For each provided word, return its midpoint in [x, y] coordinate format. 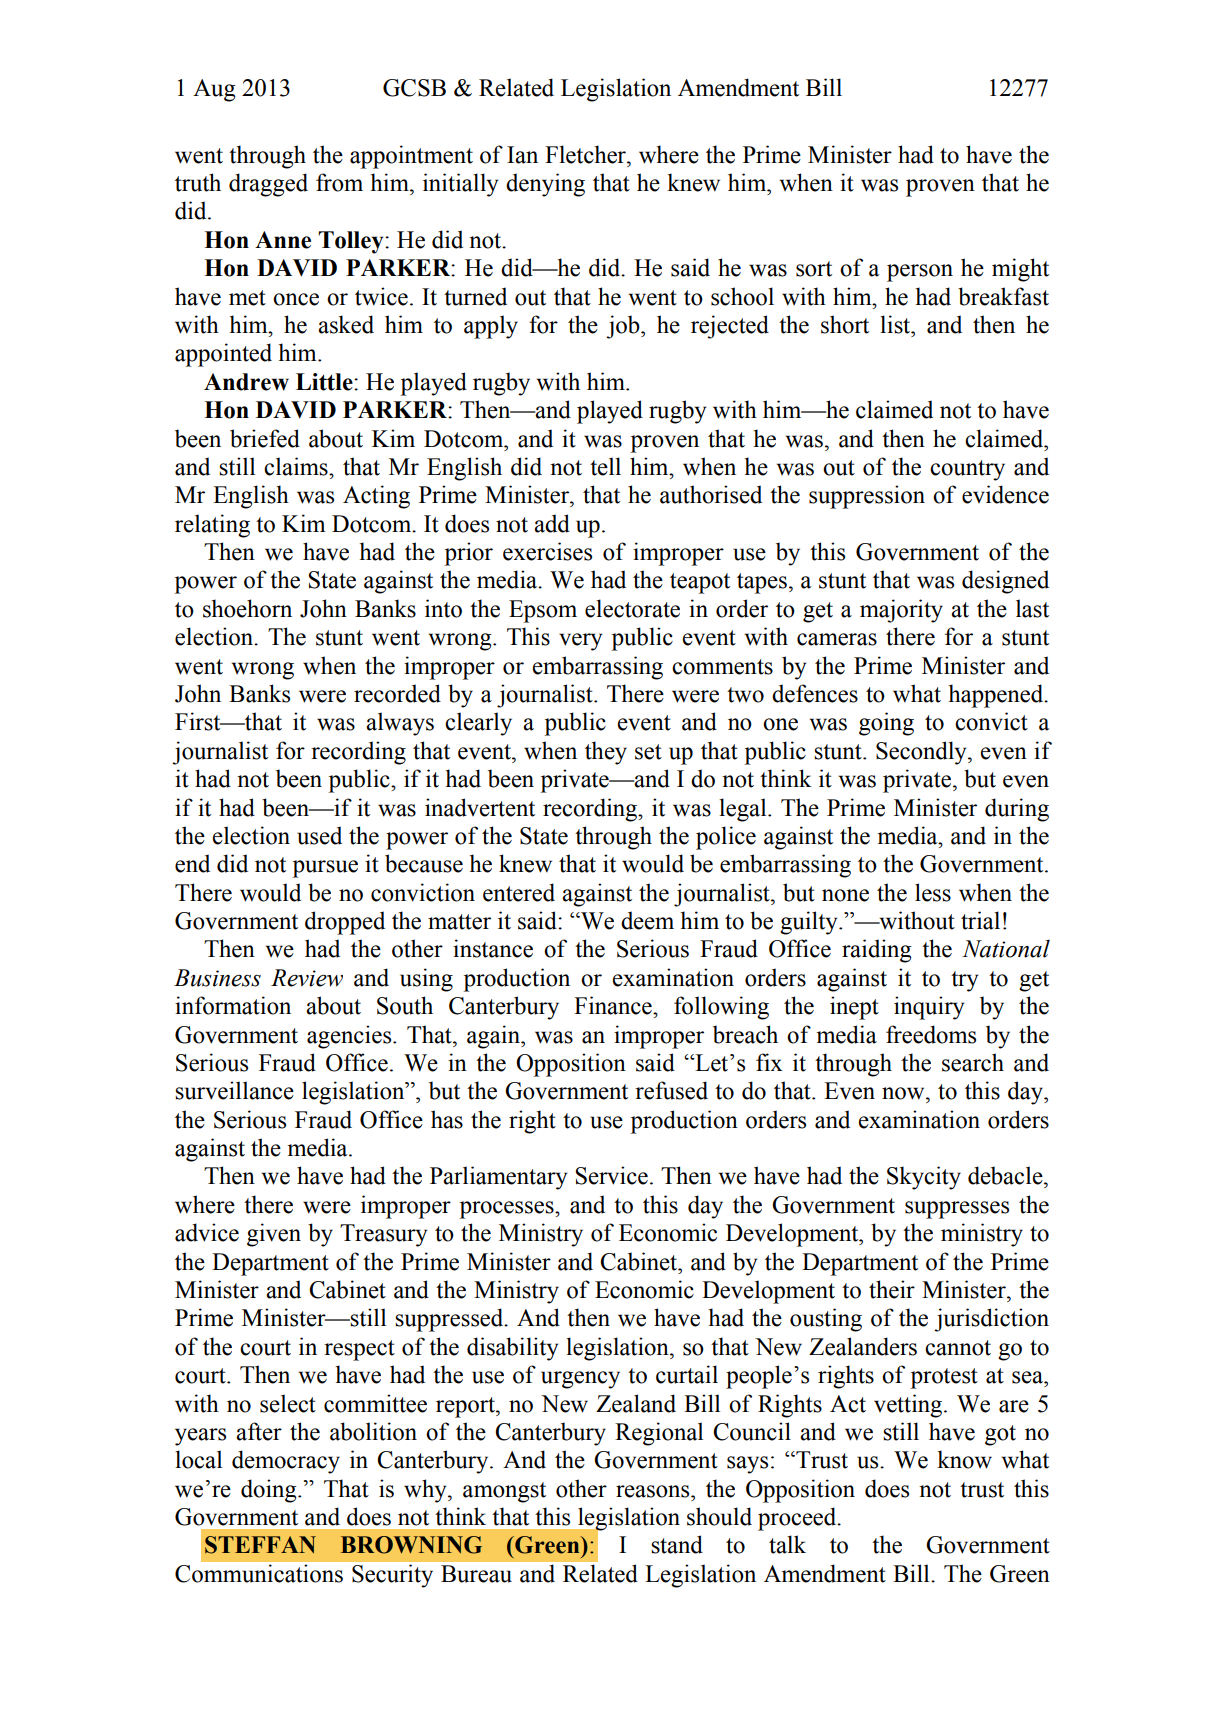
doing [270, 1491]
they [606, 753]
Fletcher [586, 154]
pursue [325, 869]
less [933, 892]
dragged [268, 185]
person [920, 273]
